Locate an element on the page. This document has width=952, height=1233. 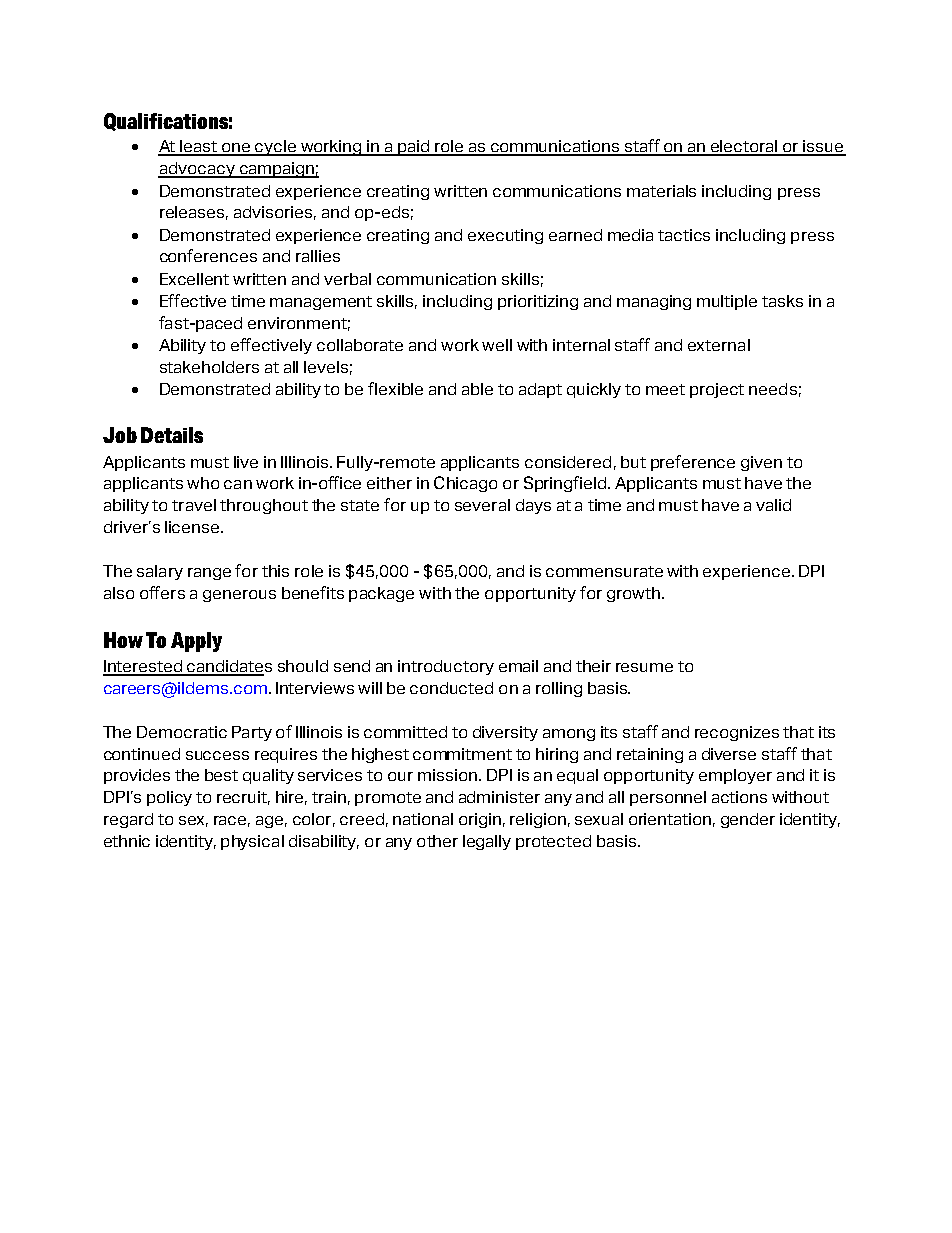
origin is located at coordinates (480, 820).
